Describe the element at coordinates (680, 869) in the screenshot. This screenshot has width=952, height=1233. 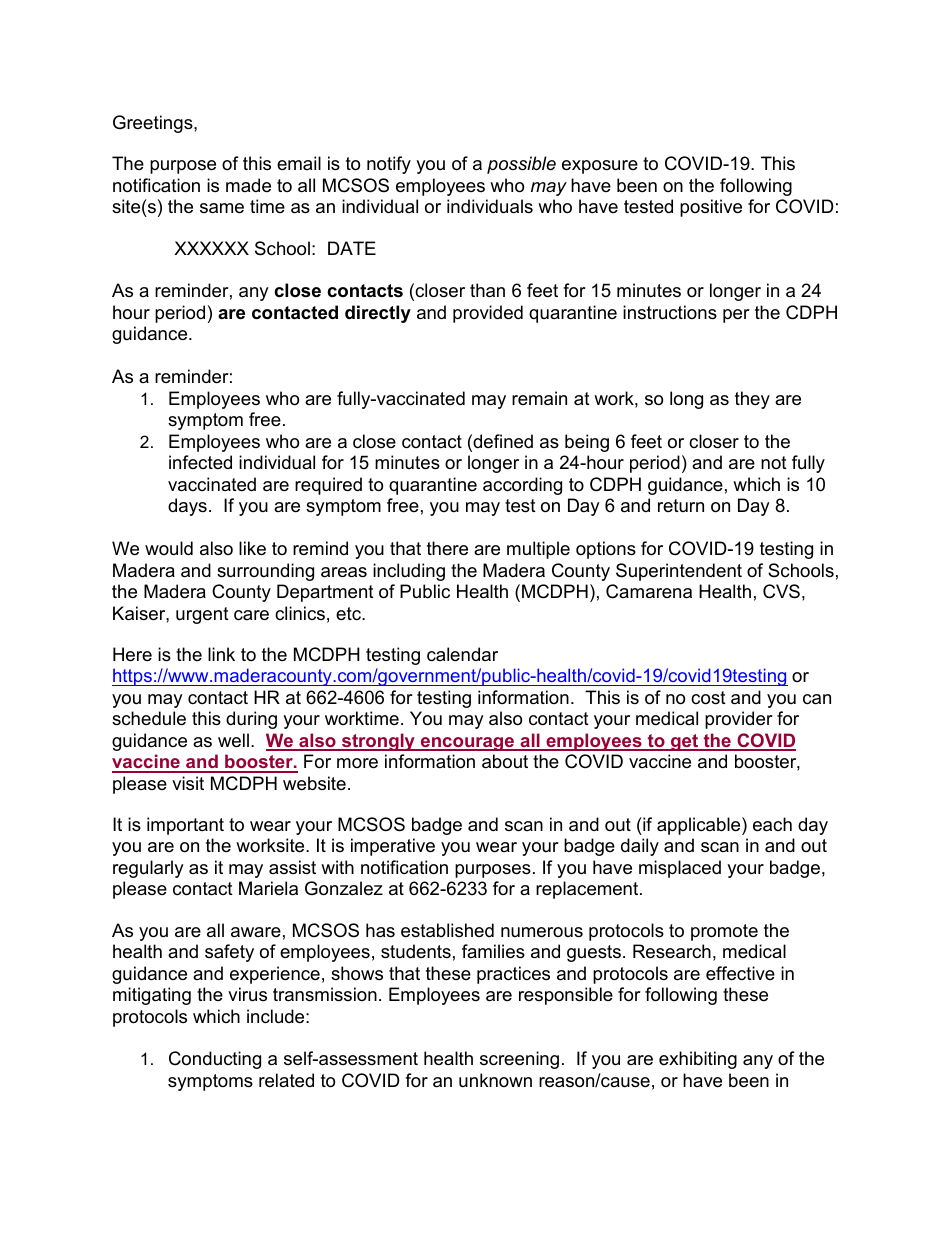
I see `misplaced` at that location.
